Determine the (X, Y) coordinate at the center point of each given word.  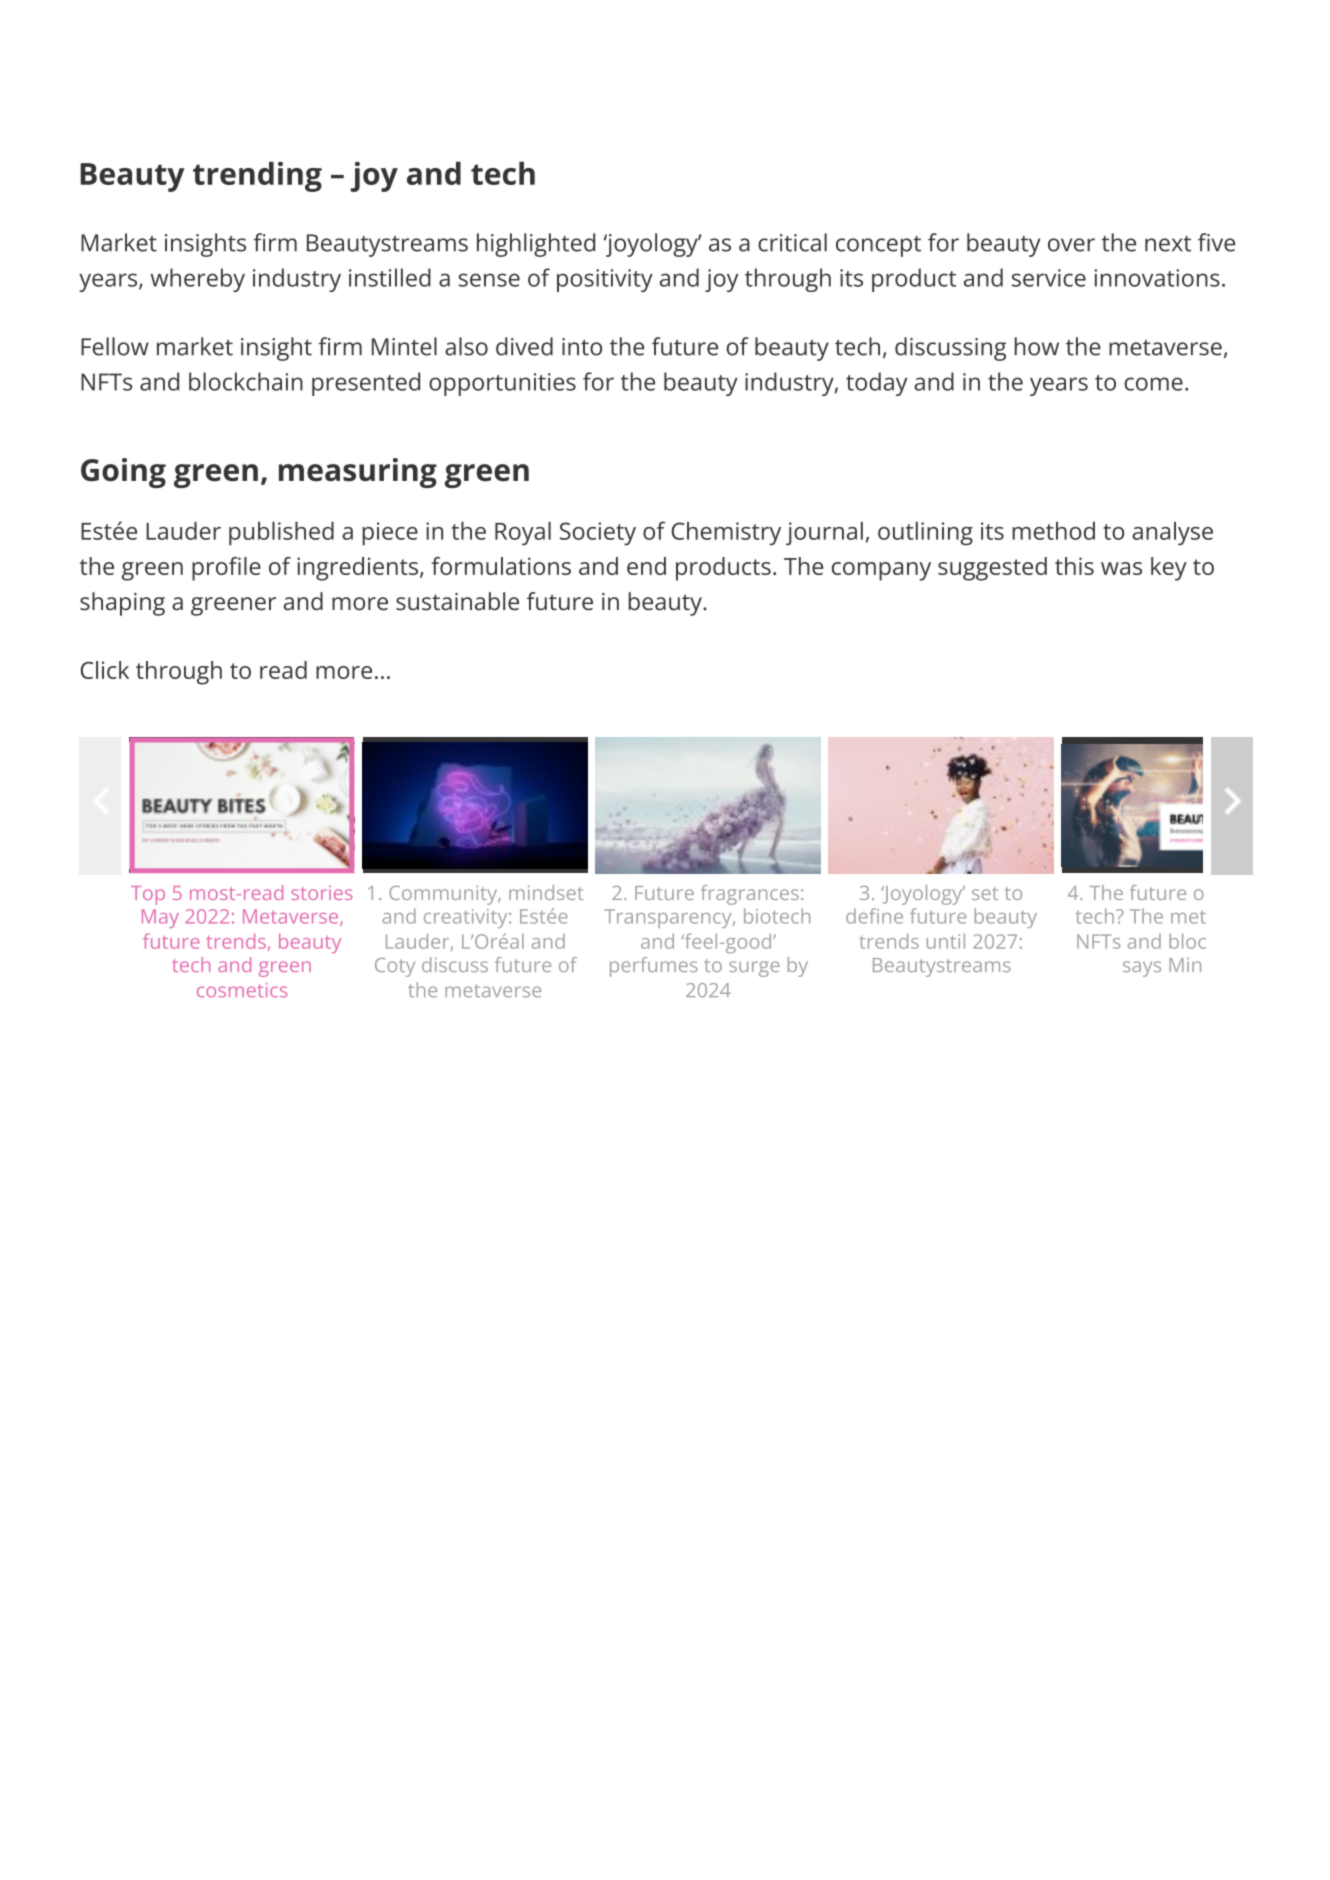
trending (257, 177)
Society (598, 534)
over (1071, 245)
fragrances (750, 895)
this (1074, 566)
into (582, 347)
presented (366, 384)
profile (226, 569)
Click (105, 670)
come (1153, 384)
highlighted (536, 245)
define (874, 916)
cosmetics (242, 990)
